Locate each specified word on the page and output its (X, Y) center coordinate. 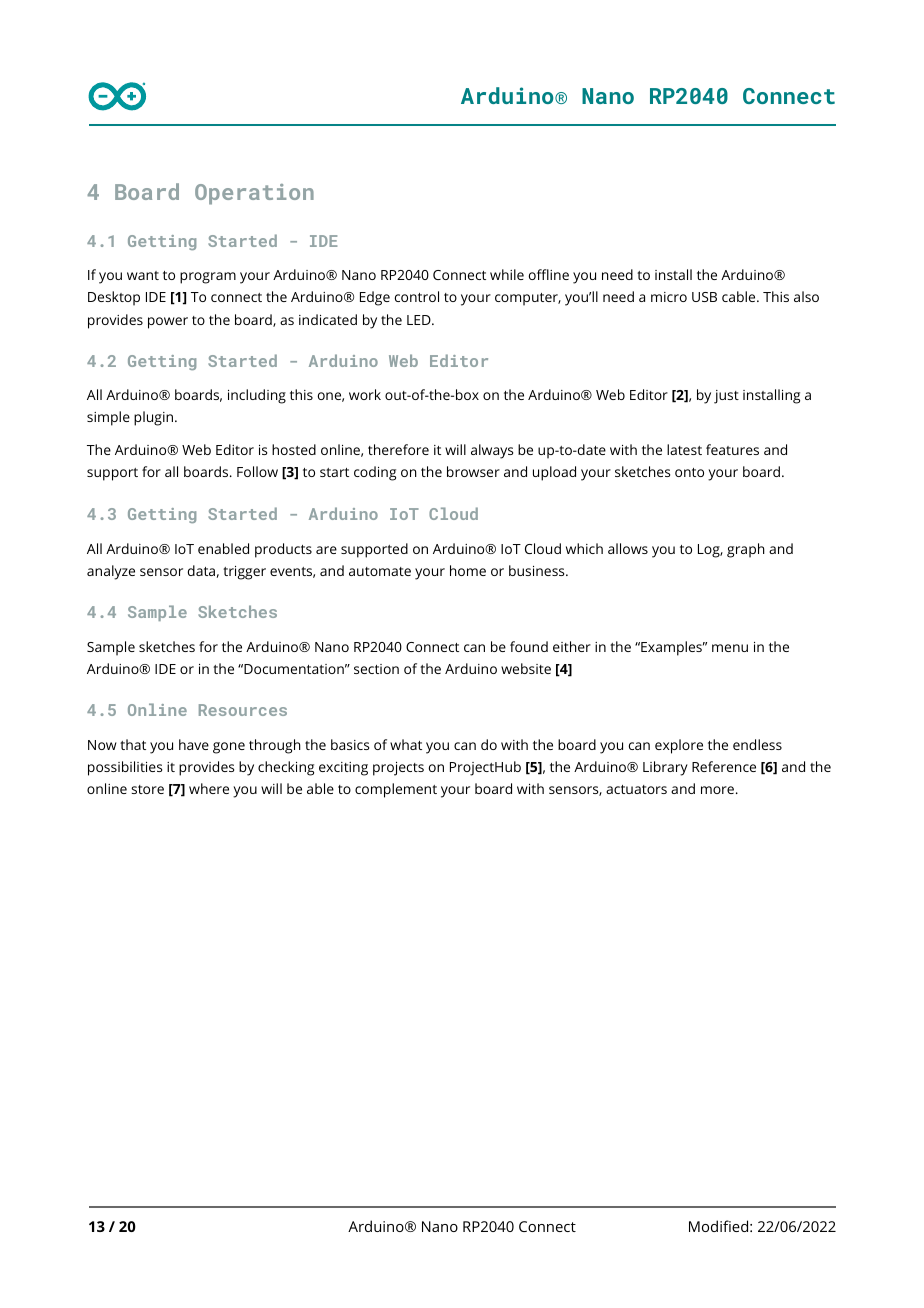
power (168, 323)
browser (473, 471)
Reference (724, 766)
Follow (257, 471)
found (529, 646)
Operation (254, 194)
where (209, 788)
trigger (244, 573)
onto (689, 472)
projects (398, 769)
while (507, 274)
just (726, 397)
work (365, 394)
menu (730, 648)
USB (704, 297)
